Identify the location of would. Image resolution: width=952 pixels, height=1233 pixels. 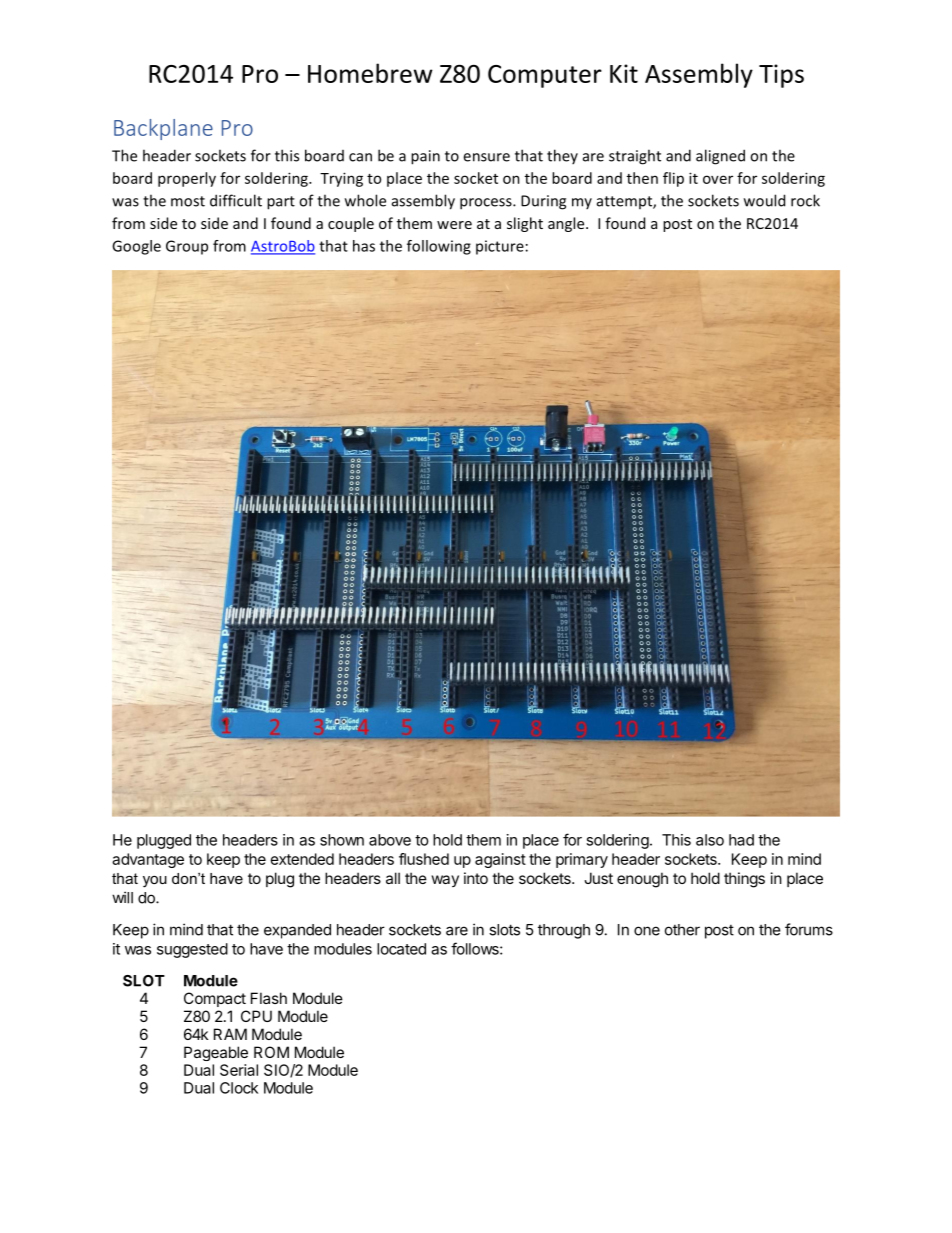
(764, 200).
